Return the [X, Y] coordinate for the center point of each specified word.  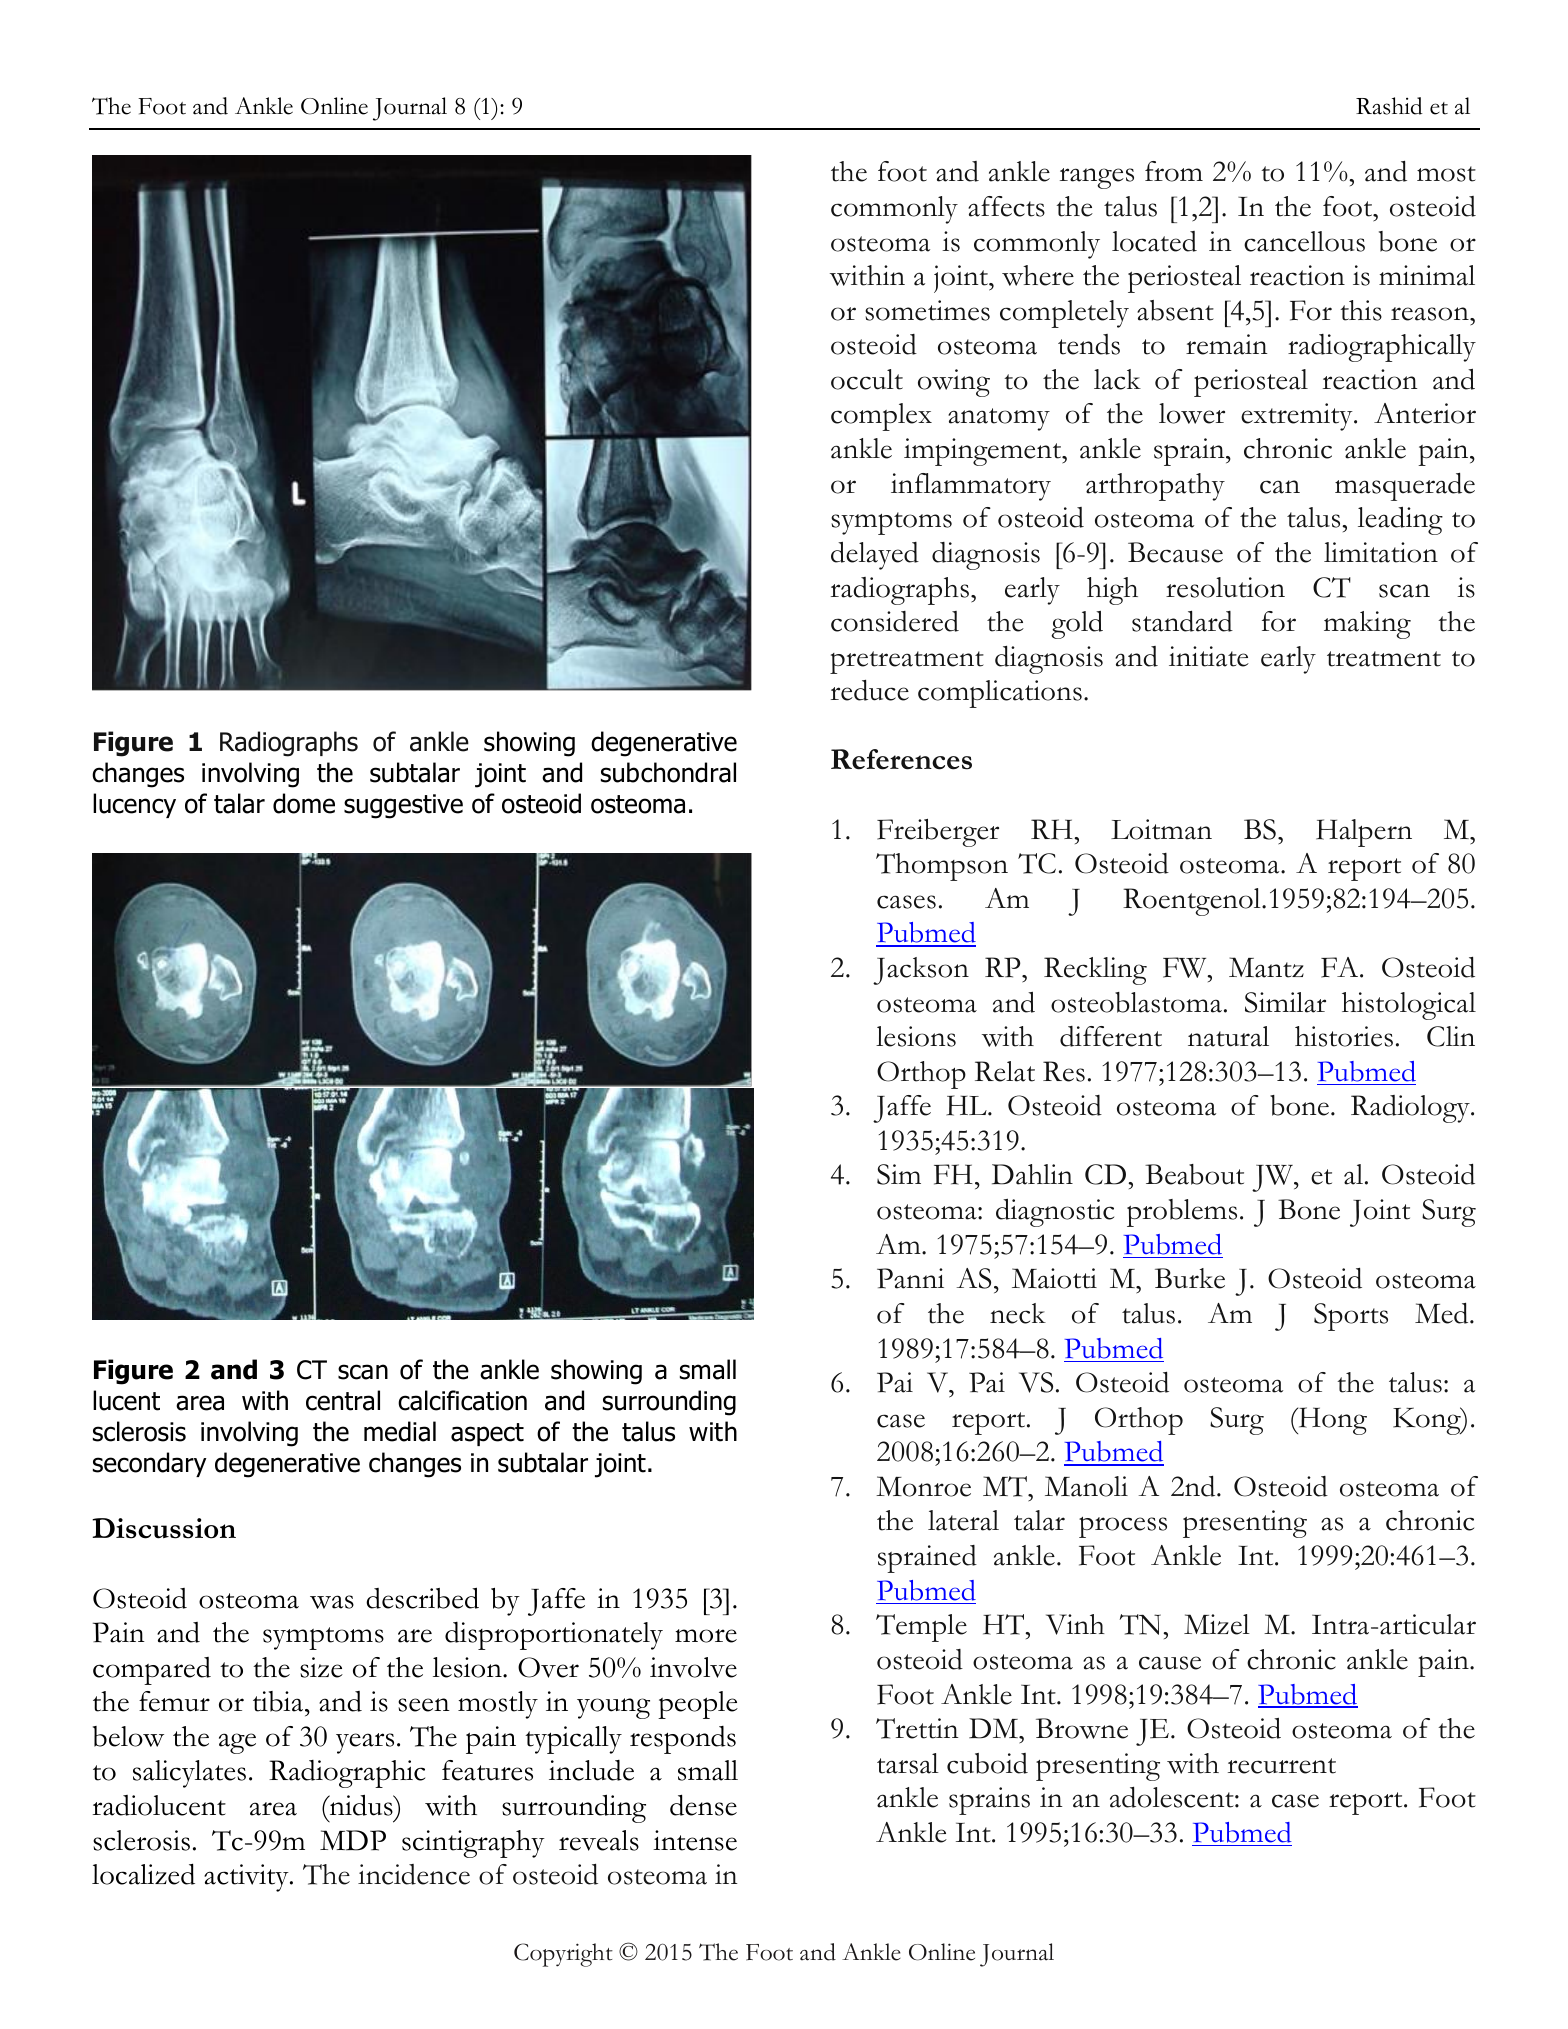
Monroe [923, 1486]
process [1123, 1527]
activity [247, 1878]
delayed [875, 556]
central [343, 1400]
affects [1006, 206]
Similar [1285, 1002]
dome [304, 803]
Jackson [921, 971]
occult [867, 379]
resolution [1225, 587]
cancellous [1304, 241]
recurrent [1282, 1766]
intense [695, 1840]
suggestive [403, 806]
